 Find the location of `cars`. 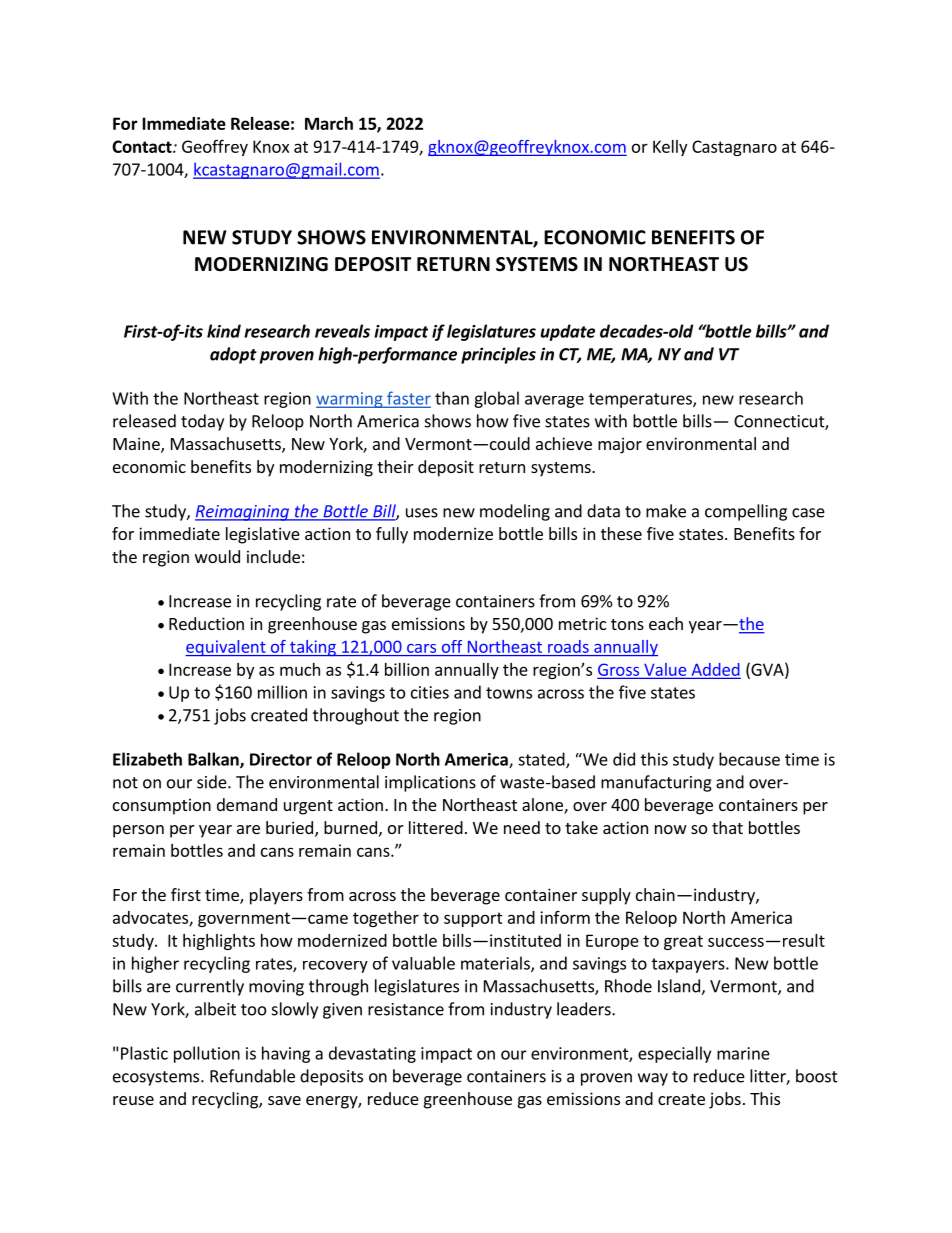

cars is located at coordinates (421, 648).
